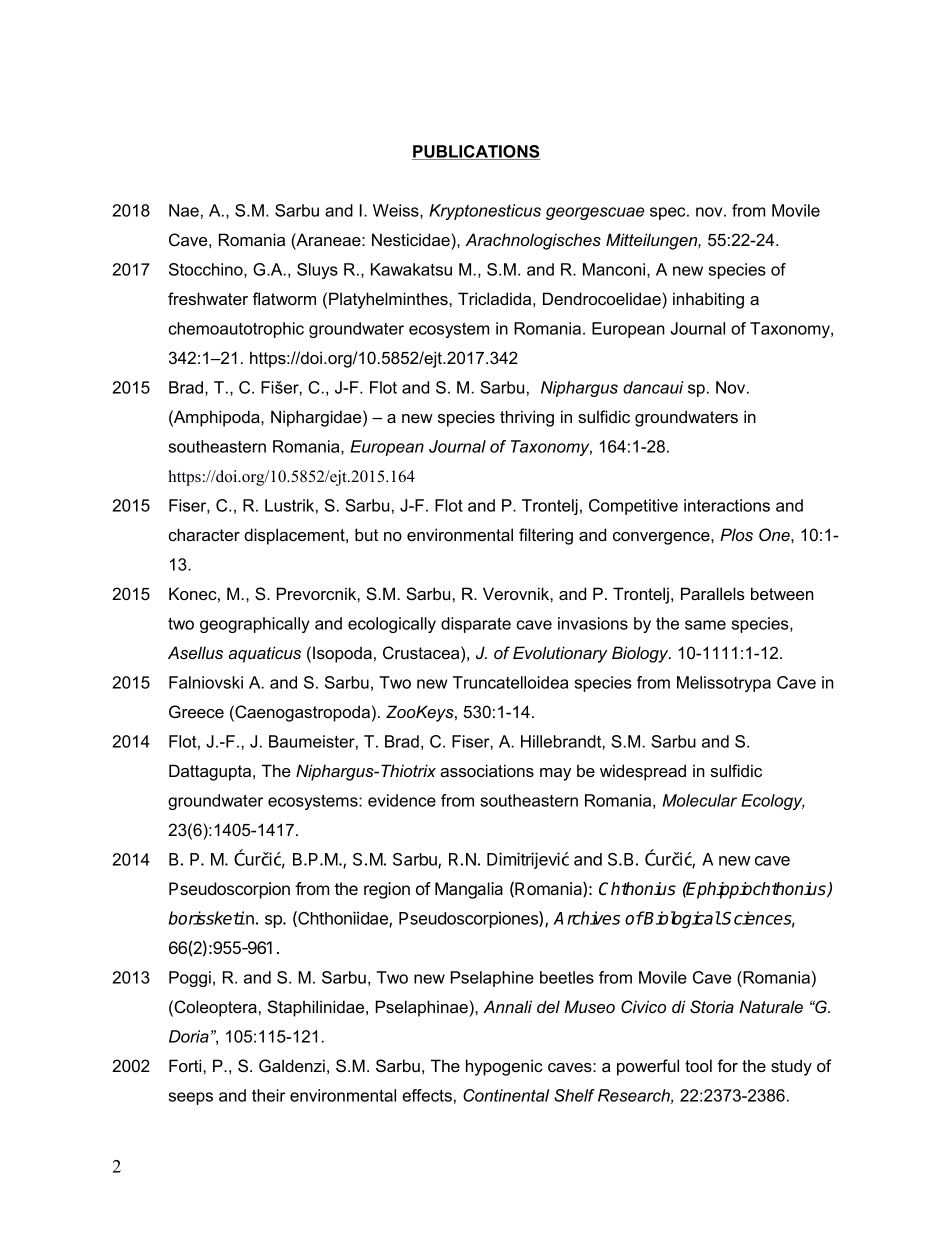 The height and width of the screenshot is (1233, 952). I want to click on PUBLICATIONS, so click(476, 152).
